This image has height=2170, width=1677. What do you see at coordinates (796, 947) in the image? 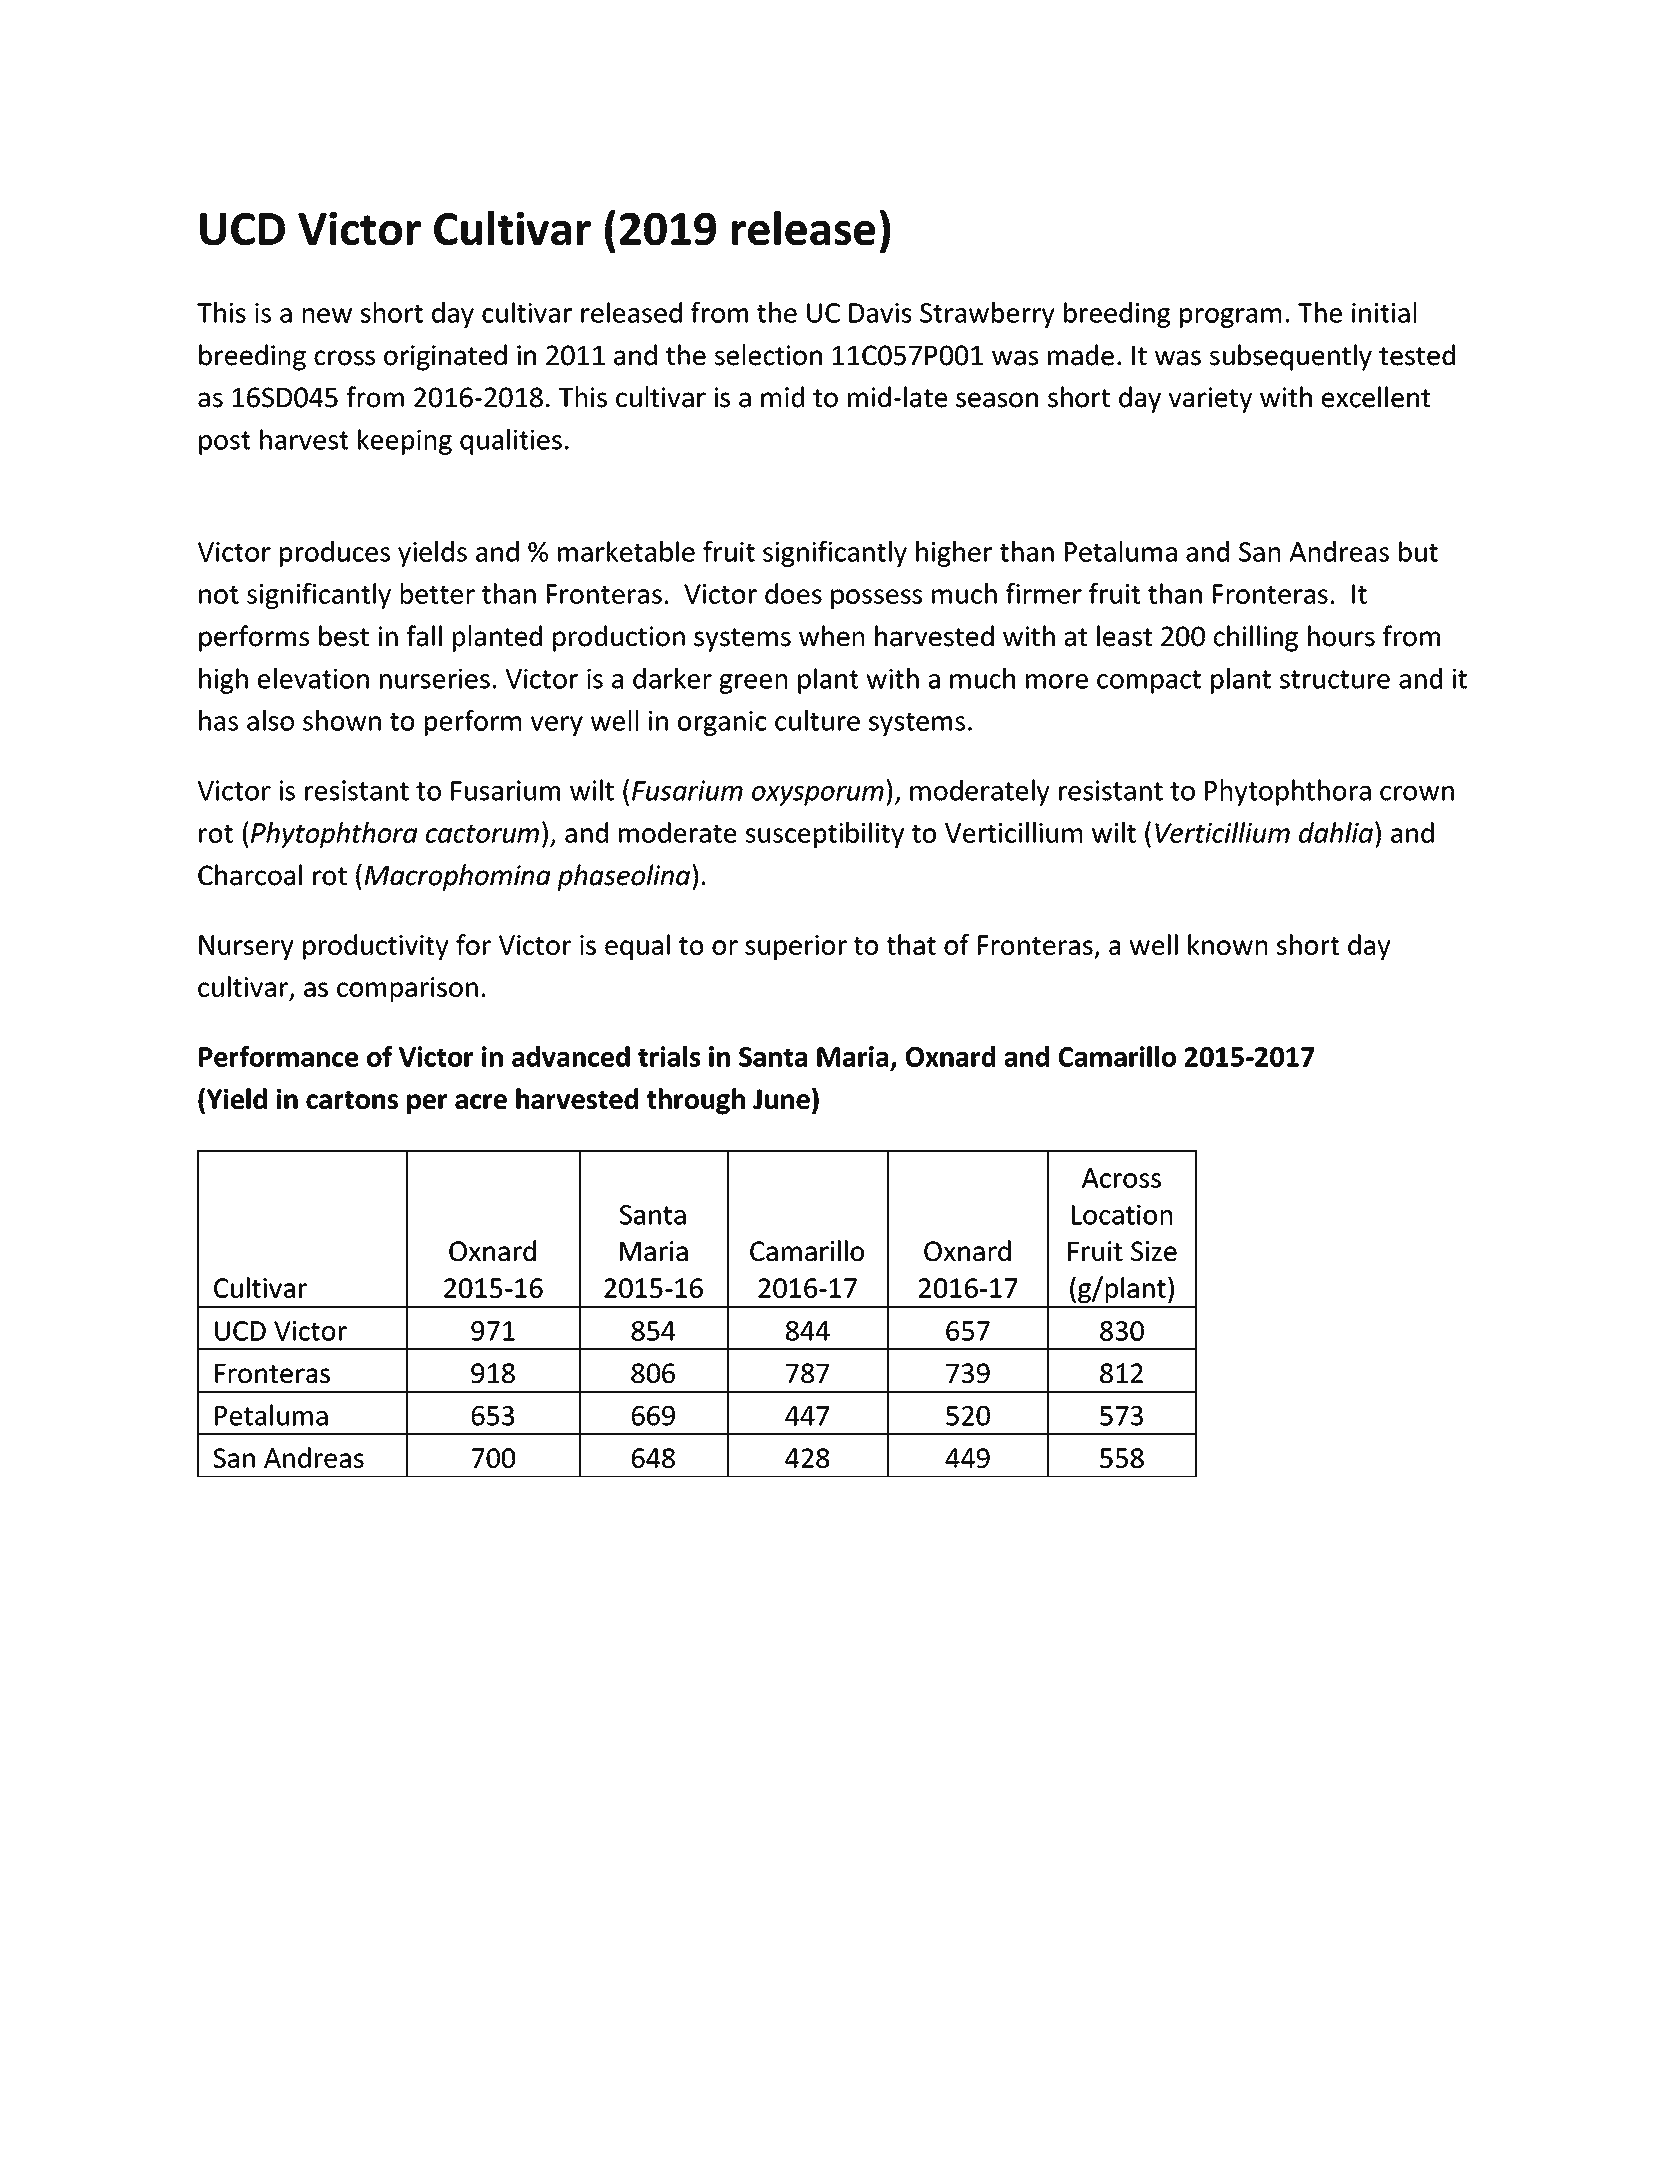
I see `superior` at bounding box center [796, 947].
